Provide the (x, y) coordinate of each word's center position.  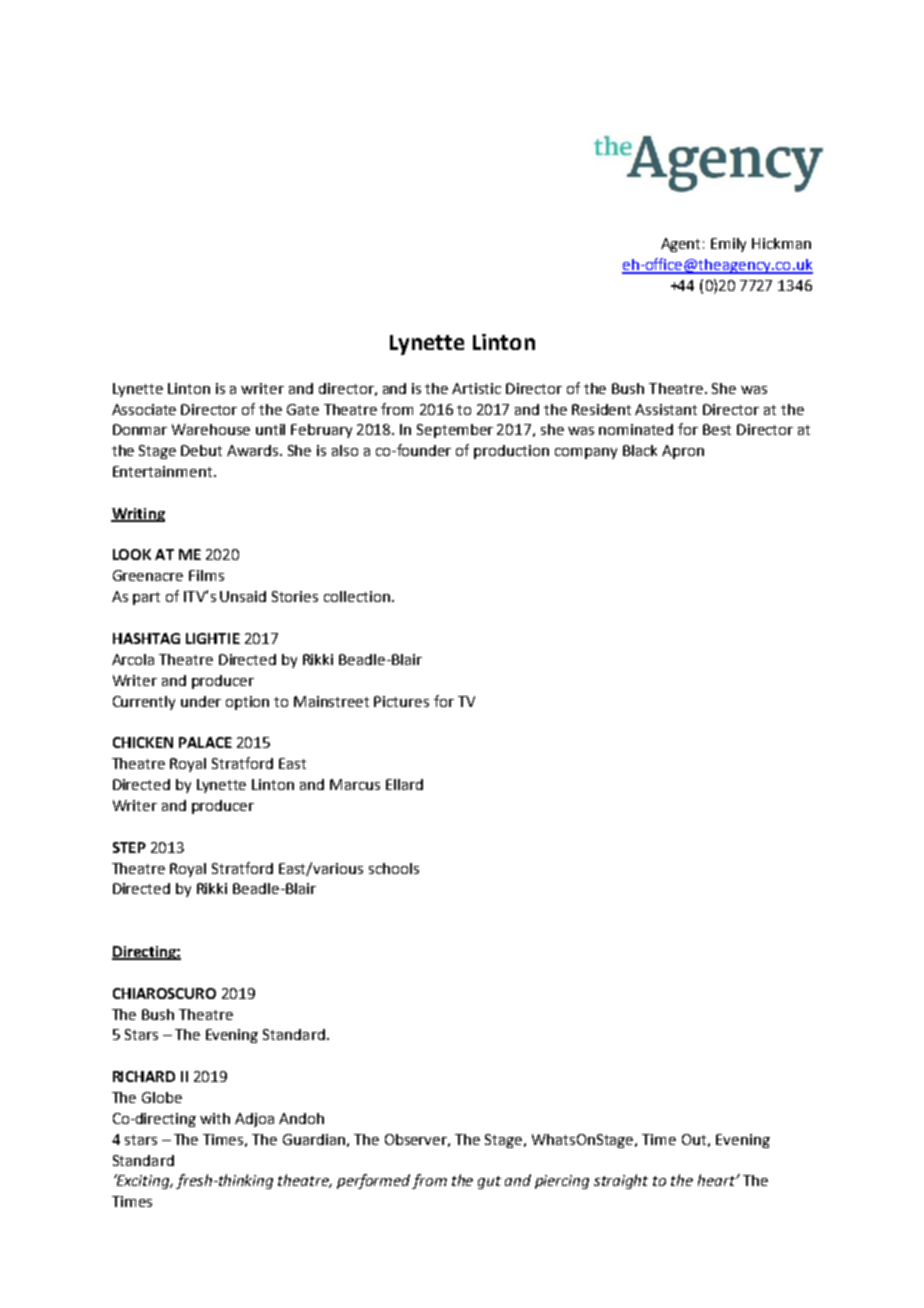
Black (640, 450)
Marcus (355, 784)
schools (394, 868)
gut (489, 1182)
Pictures (401, 701)
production (511, 452)
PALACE (205, 742)
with (215, 1118)
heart (718, 1180)
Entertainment (164, 471)
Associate (144, 409)
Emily (728, 245)
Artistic (476, 388)
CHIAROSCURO (164, 993)
